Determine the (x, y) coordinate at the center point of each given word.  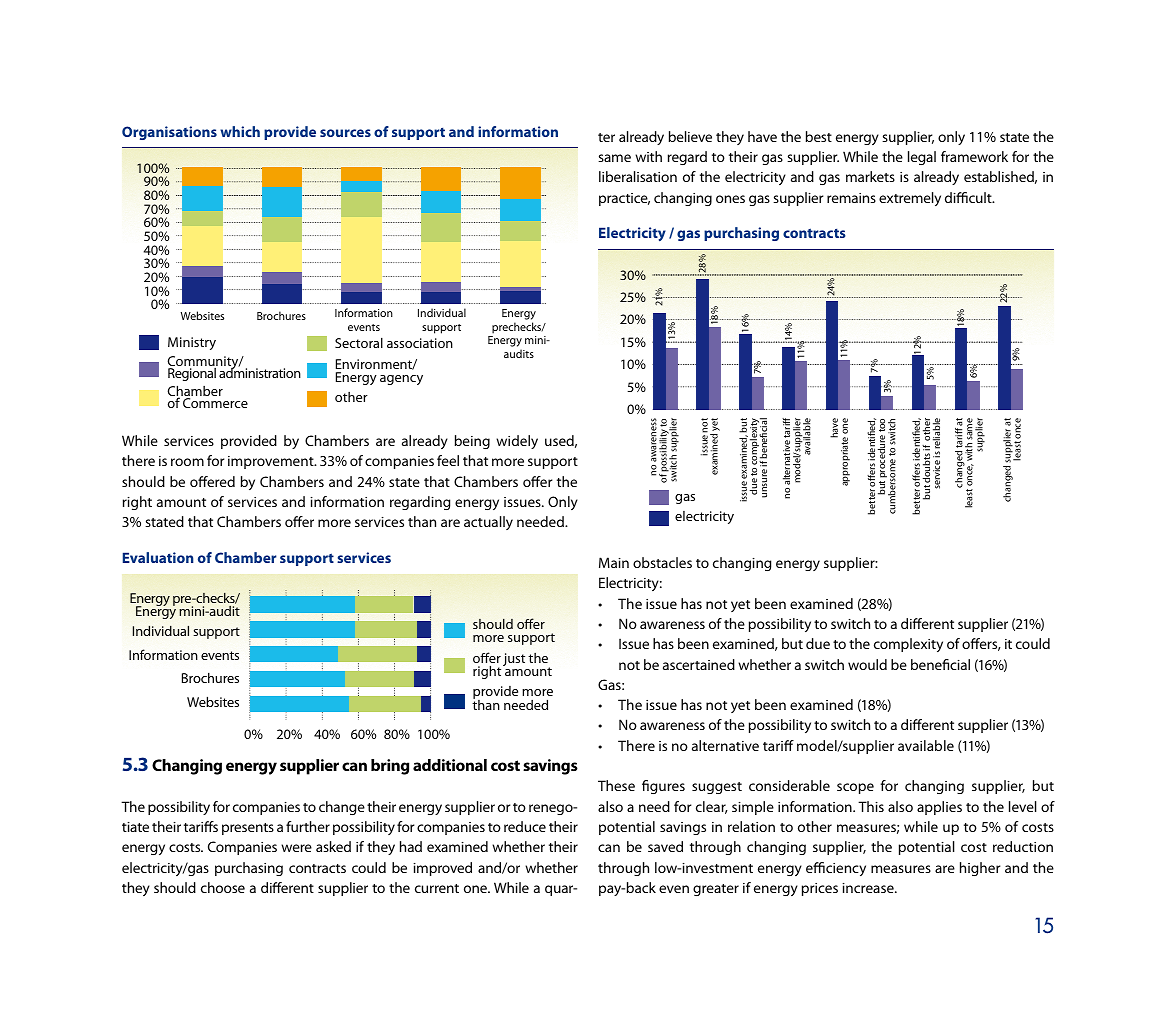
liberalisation (638, 176)
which (240, 131)
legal (922, 158)
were (296, 848)
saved (665, 846)
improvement (272, 462)
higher (980, 869)
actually (488, 523)
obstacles (662, 562)
